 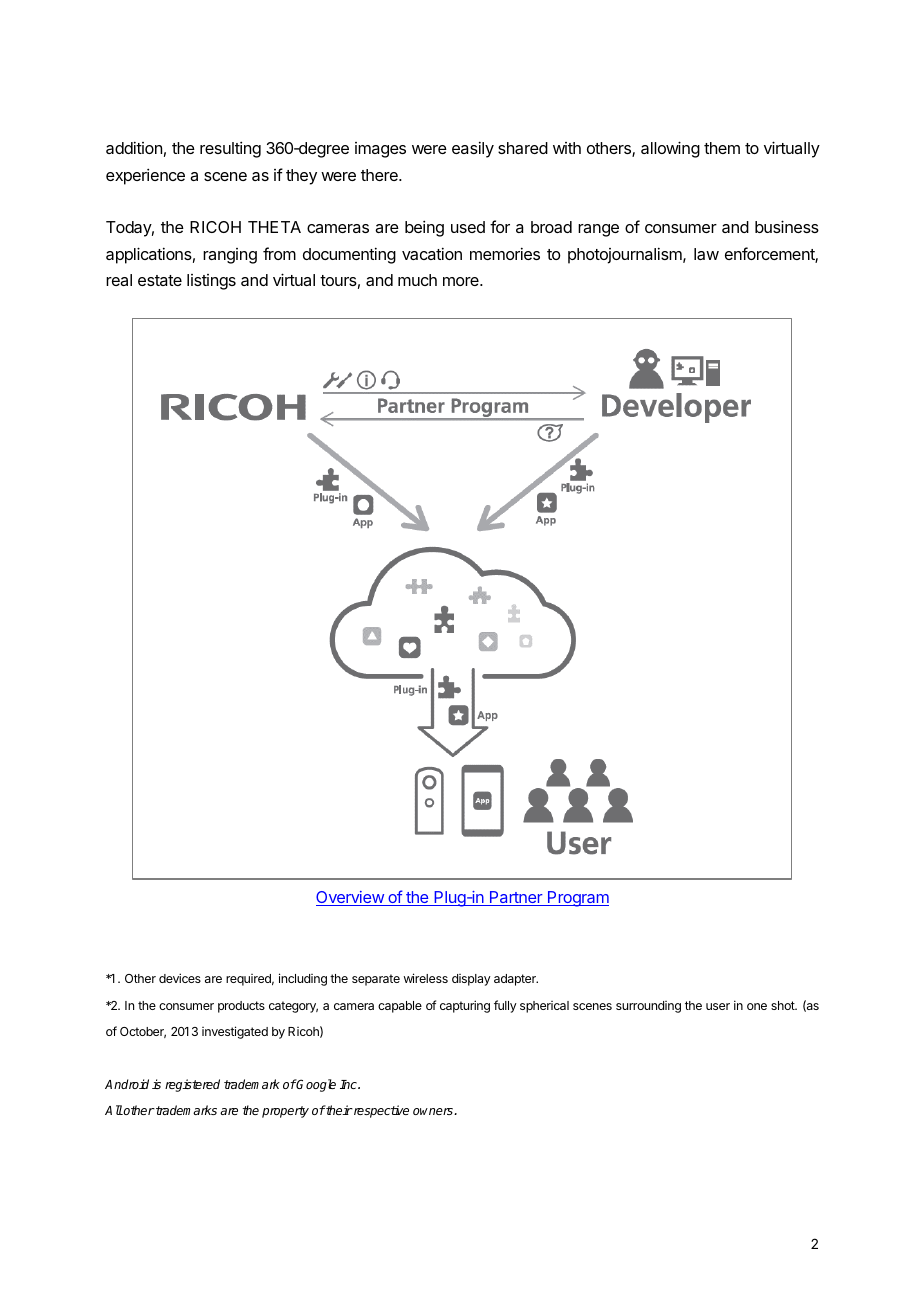 I want to click on Overview, so click(x=351, y=898).
